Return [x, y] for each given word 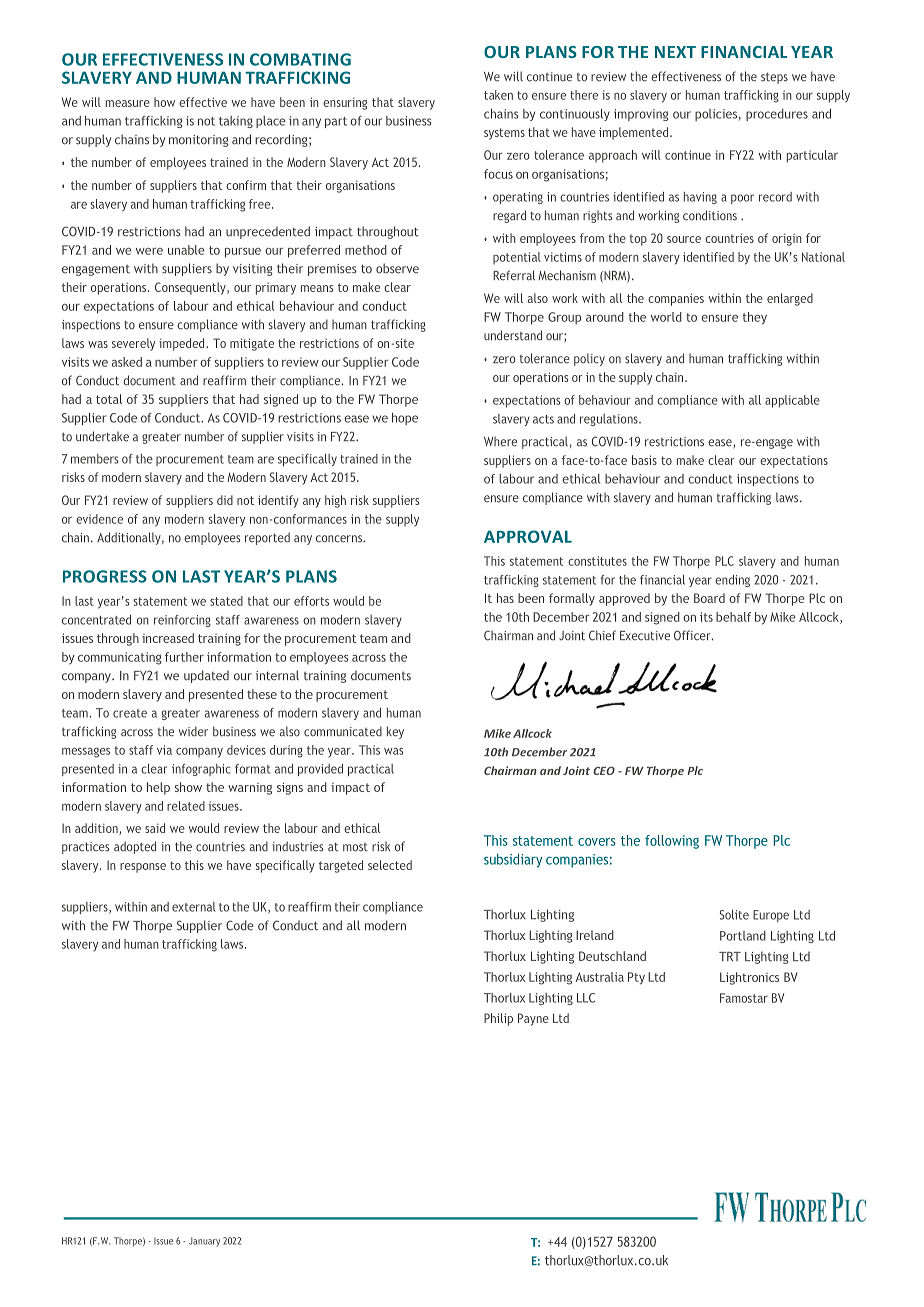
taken [498, 95]
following [672, 842]
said [155, 828]
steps [774, 78]
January [204, 1241]
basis [644, 460]
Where [500, 441]
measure [128, 103]
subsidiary [513, 860]
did [225, 500]
